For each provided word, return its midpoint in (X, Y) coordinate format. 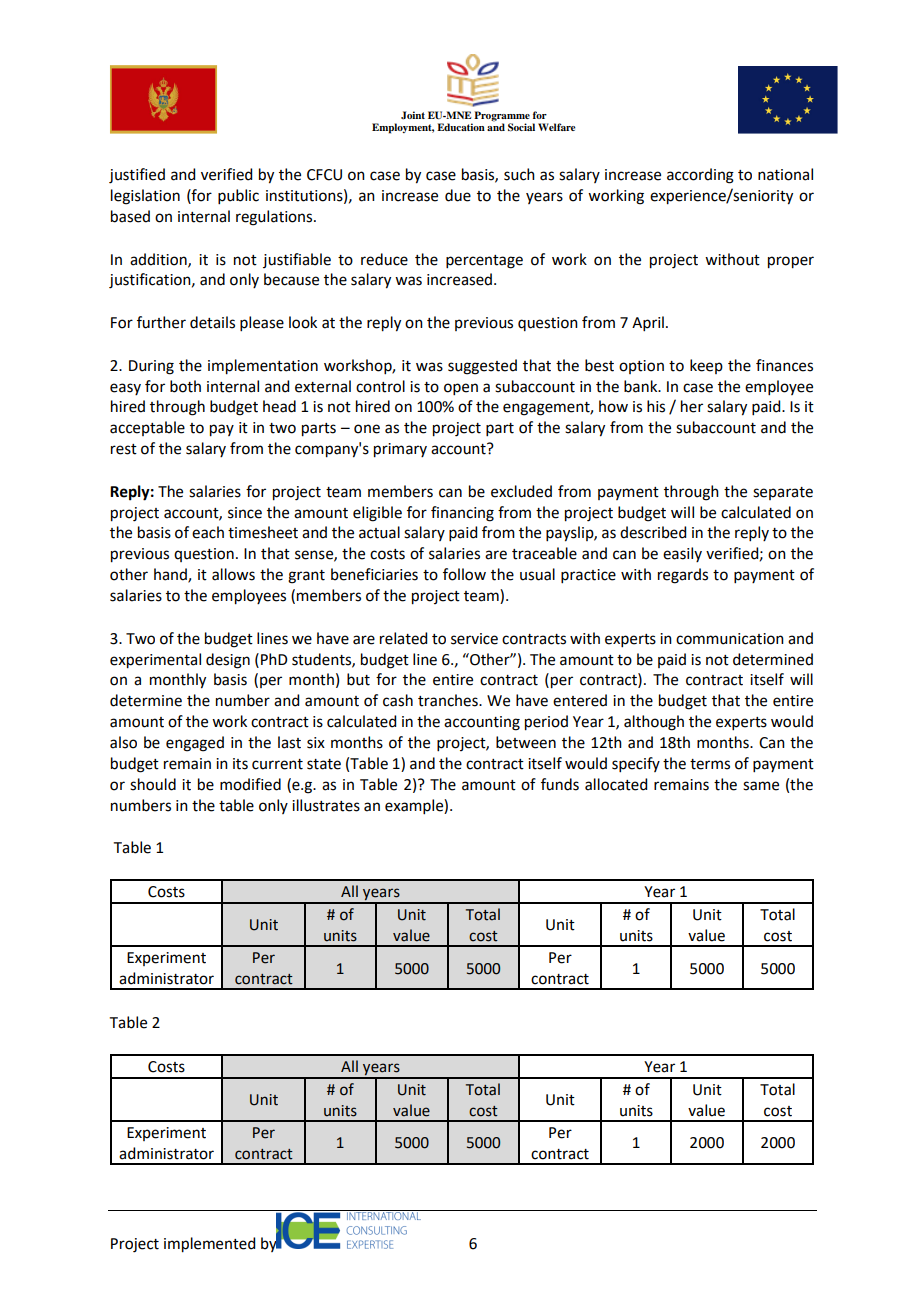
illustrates (326, 805)
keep (706, 366)
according (700, 176)
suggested (482, 367)
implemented (209, 1245)
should (153, 784)
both (185, 386)
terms (710, 764)
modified (250, 784)
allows (233, 574)
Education (461, 127)
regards (683, 576)
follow (464, 574)
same (761, 786)
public (238, 196)
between (526, 742)
